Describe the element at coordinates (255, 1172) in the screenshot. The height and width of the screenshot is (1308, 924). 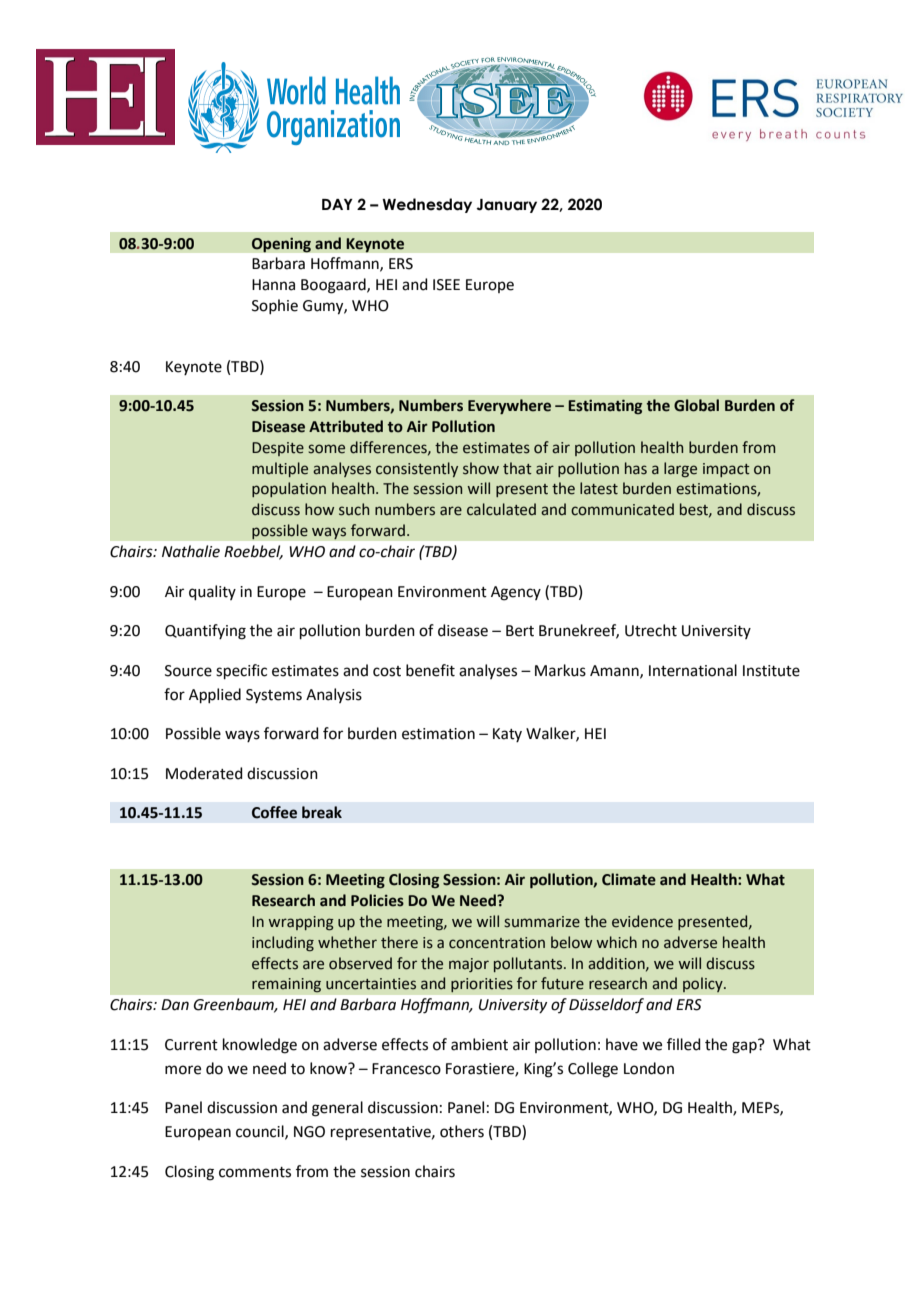
I see `comments` at that location.
